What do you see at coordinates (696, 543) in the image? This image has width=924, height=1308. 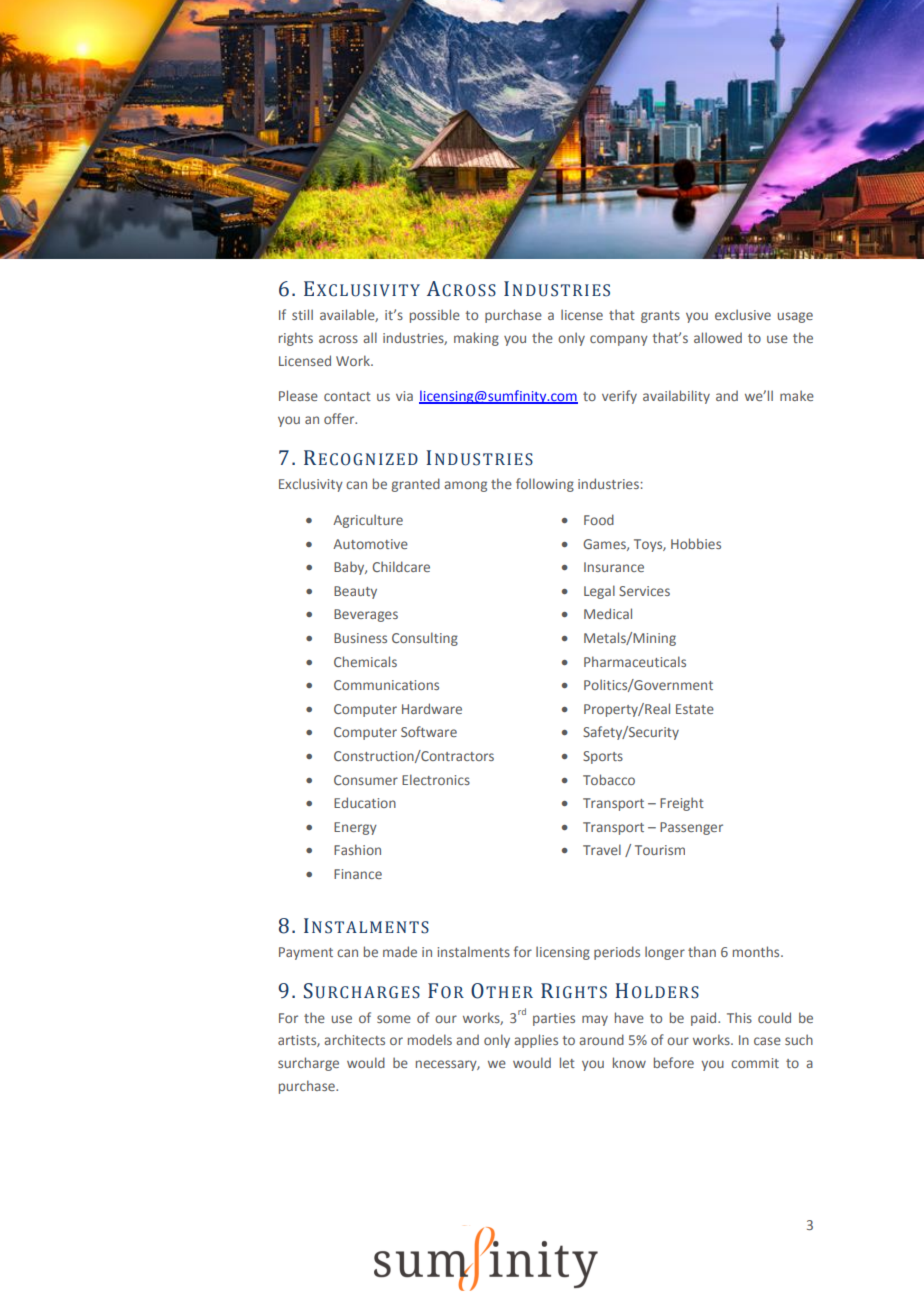 I see `Hobbies` at bounding box center [696, 543].
